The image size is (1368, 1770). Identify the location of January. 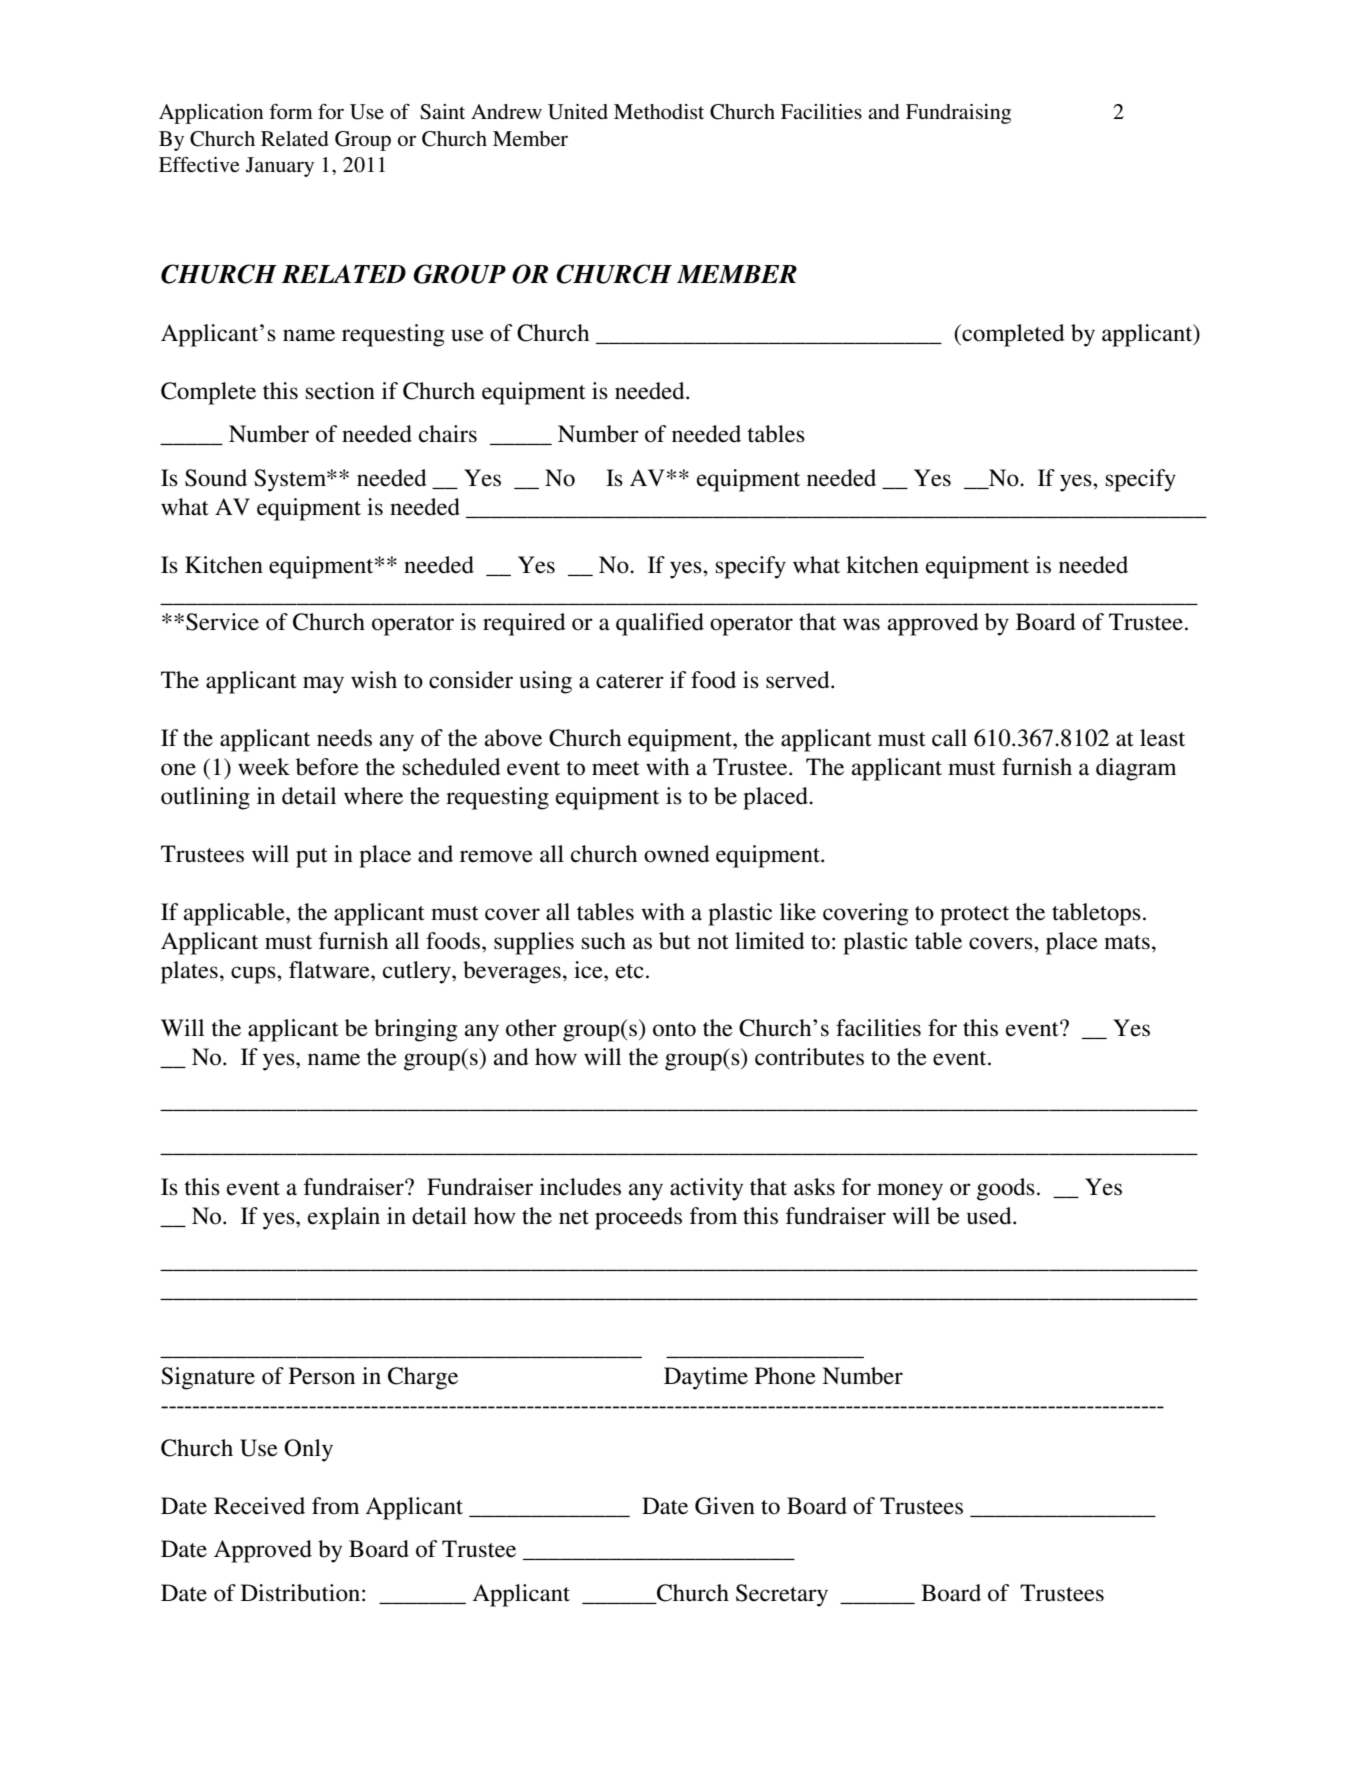
(280, 167).
